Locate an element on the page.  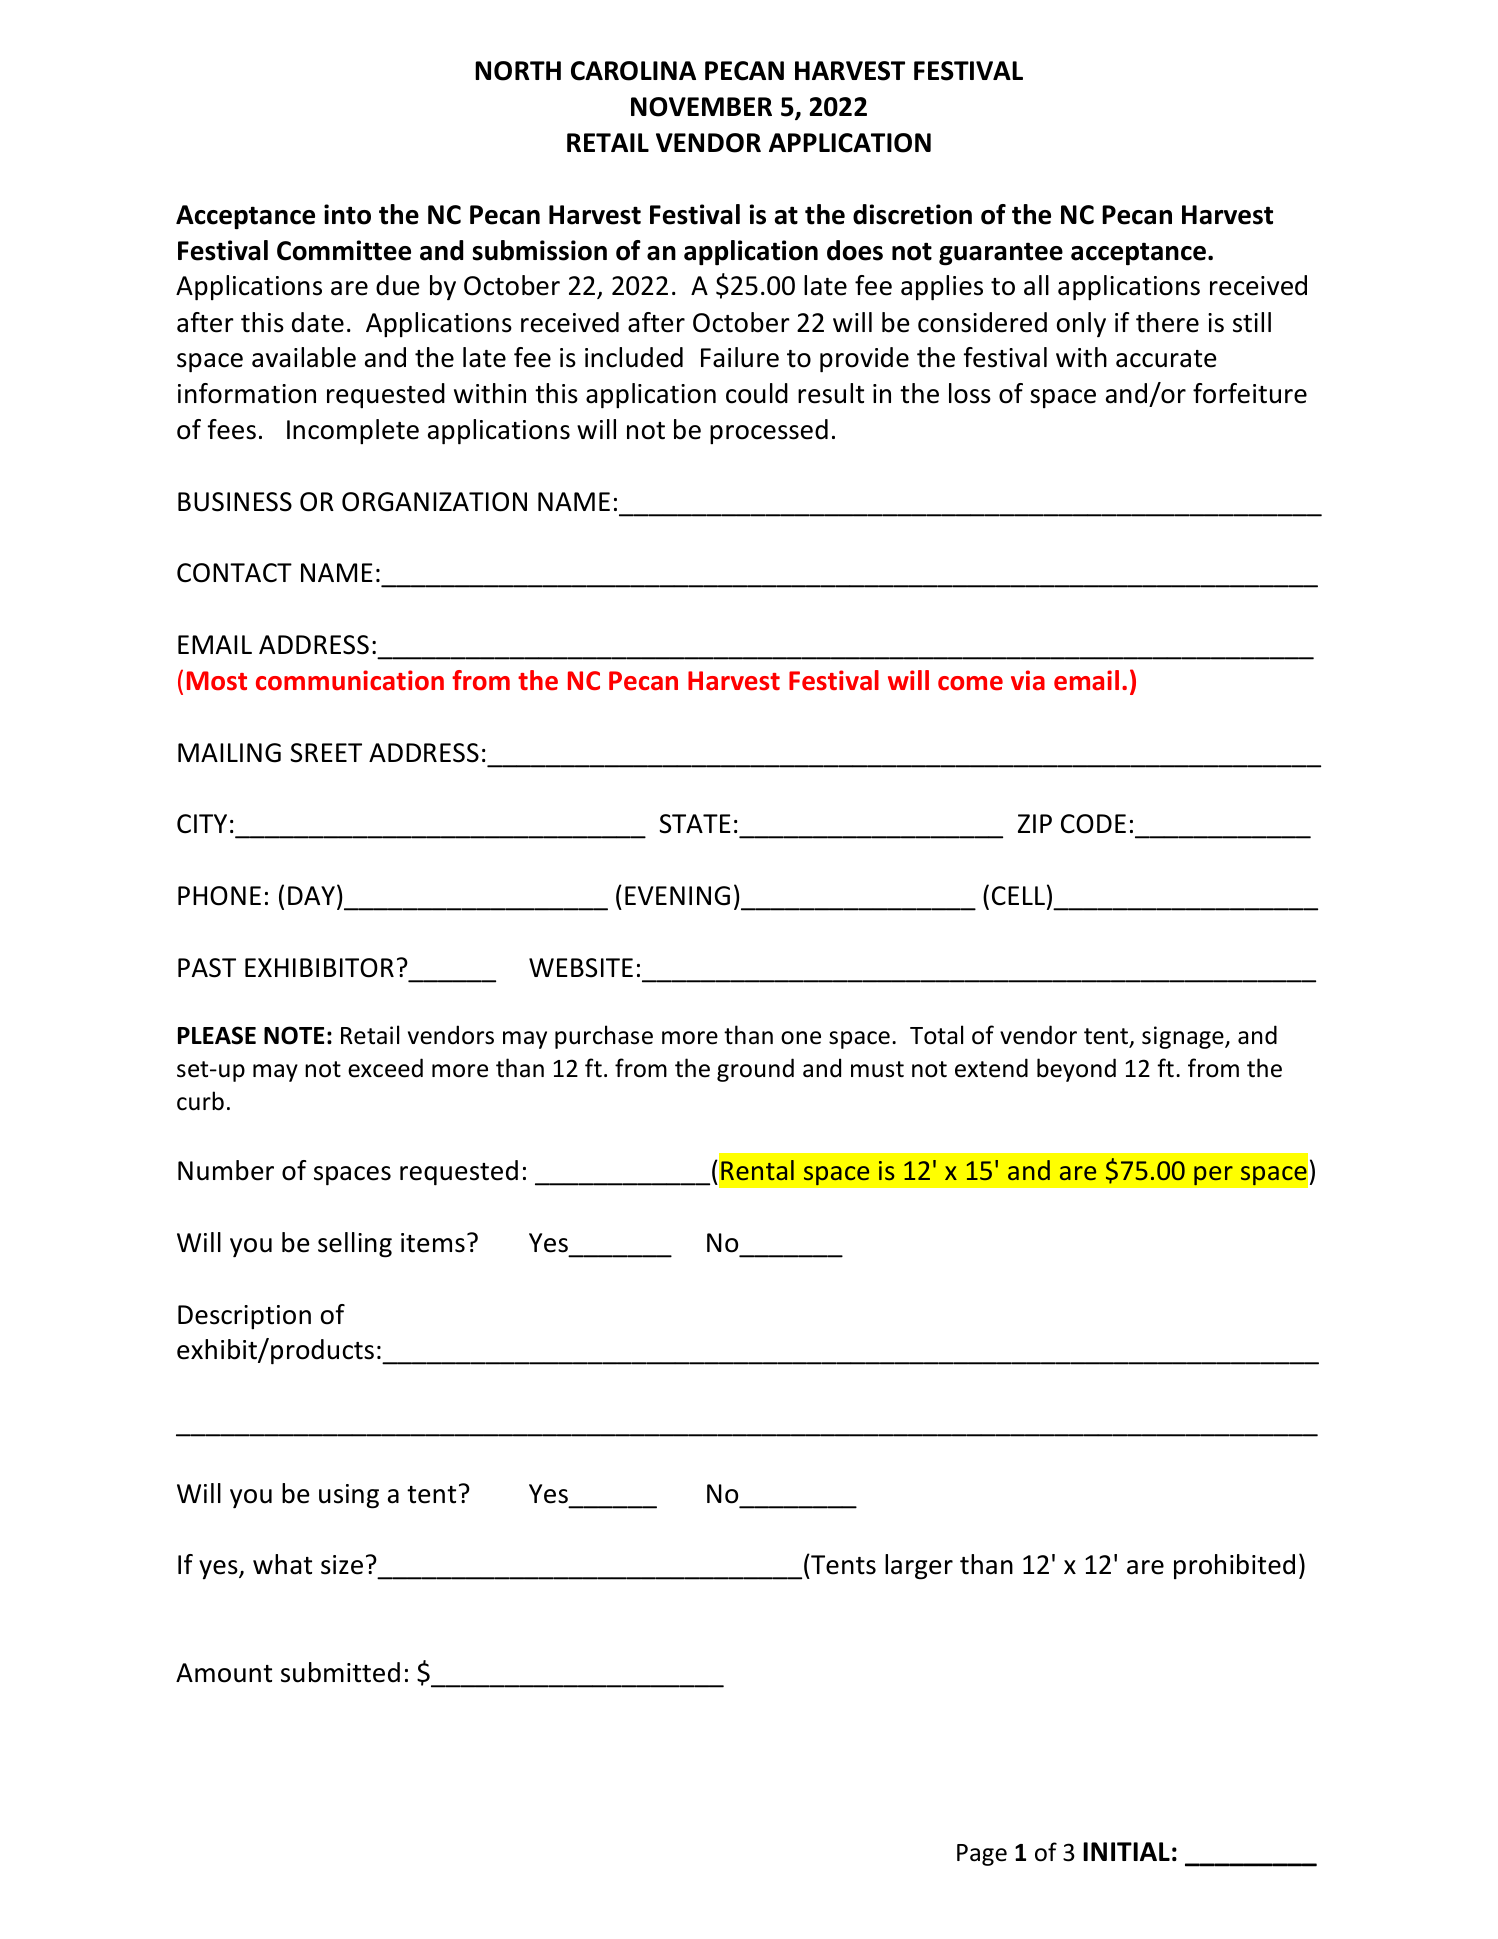
guarantee is located at coordinates (1001, 254).
